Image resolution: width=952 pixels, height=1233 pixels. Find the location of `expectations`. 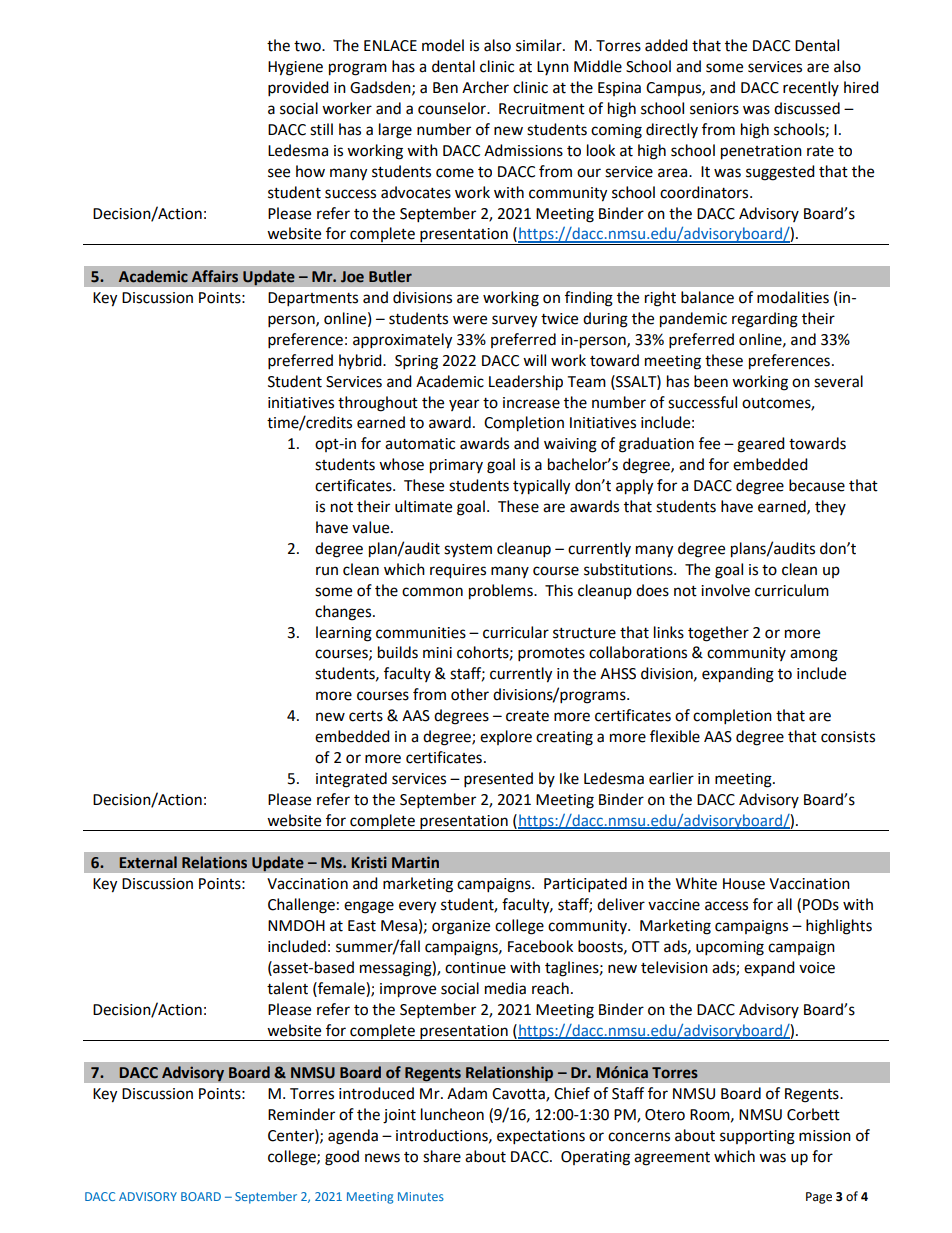

expectations is located at coordinates (541, 1137).
